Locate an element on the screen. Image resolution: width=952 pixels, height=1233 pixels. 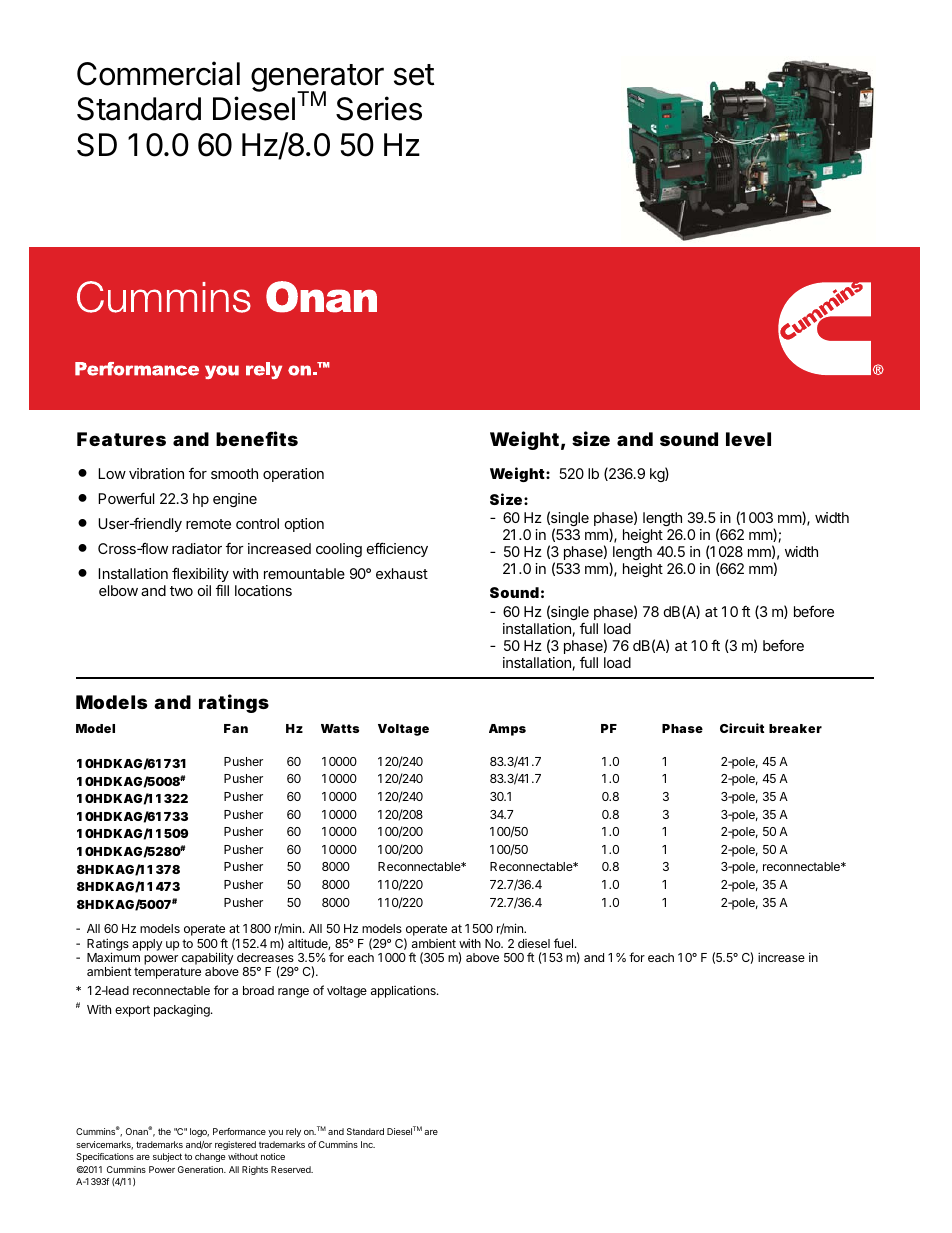
efficiency is located at coordinates (397, 549).
